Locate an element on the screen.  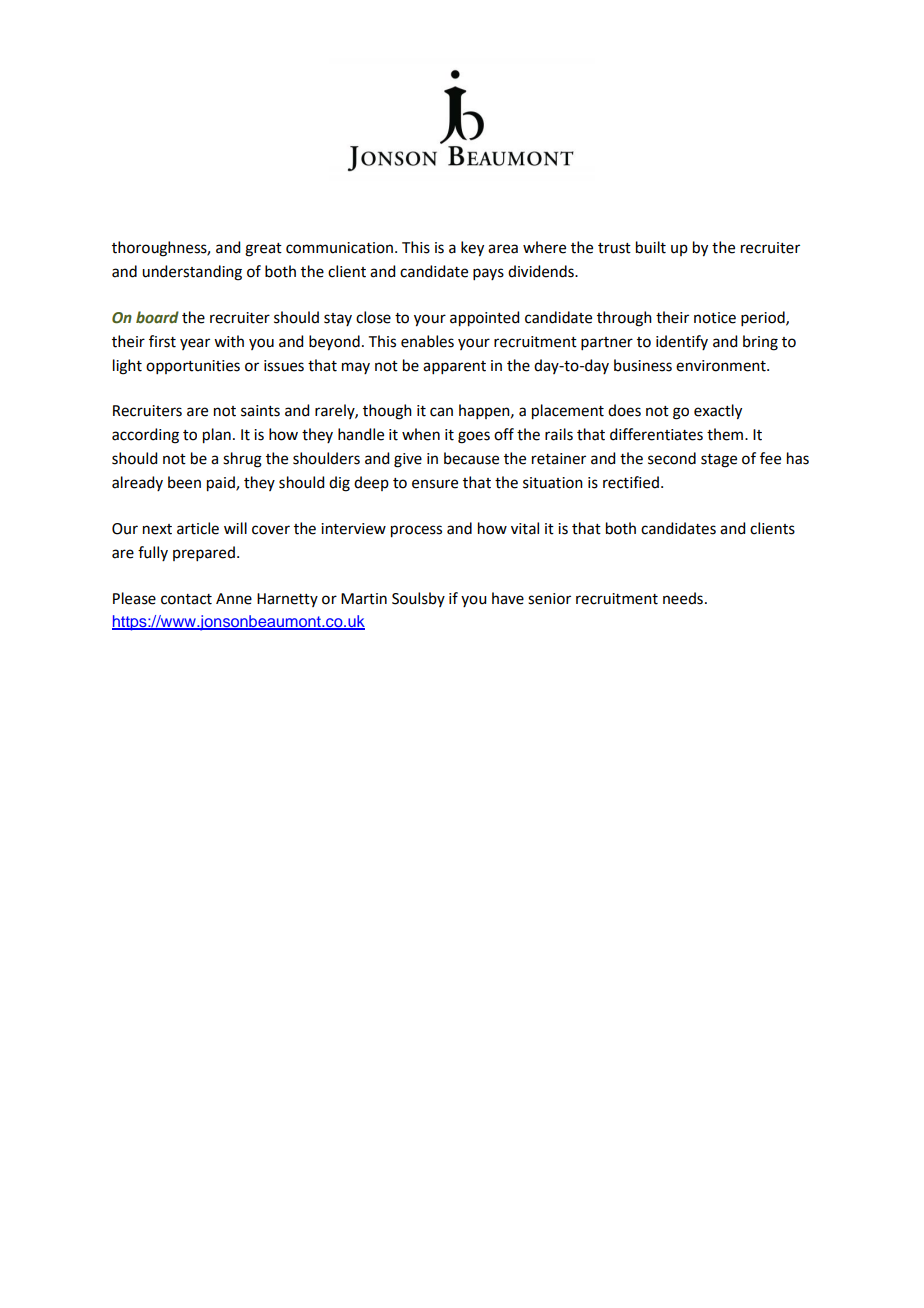
article is located at coordinates (198, 528).
